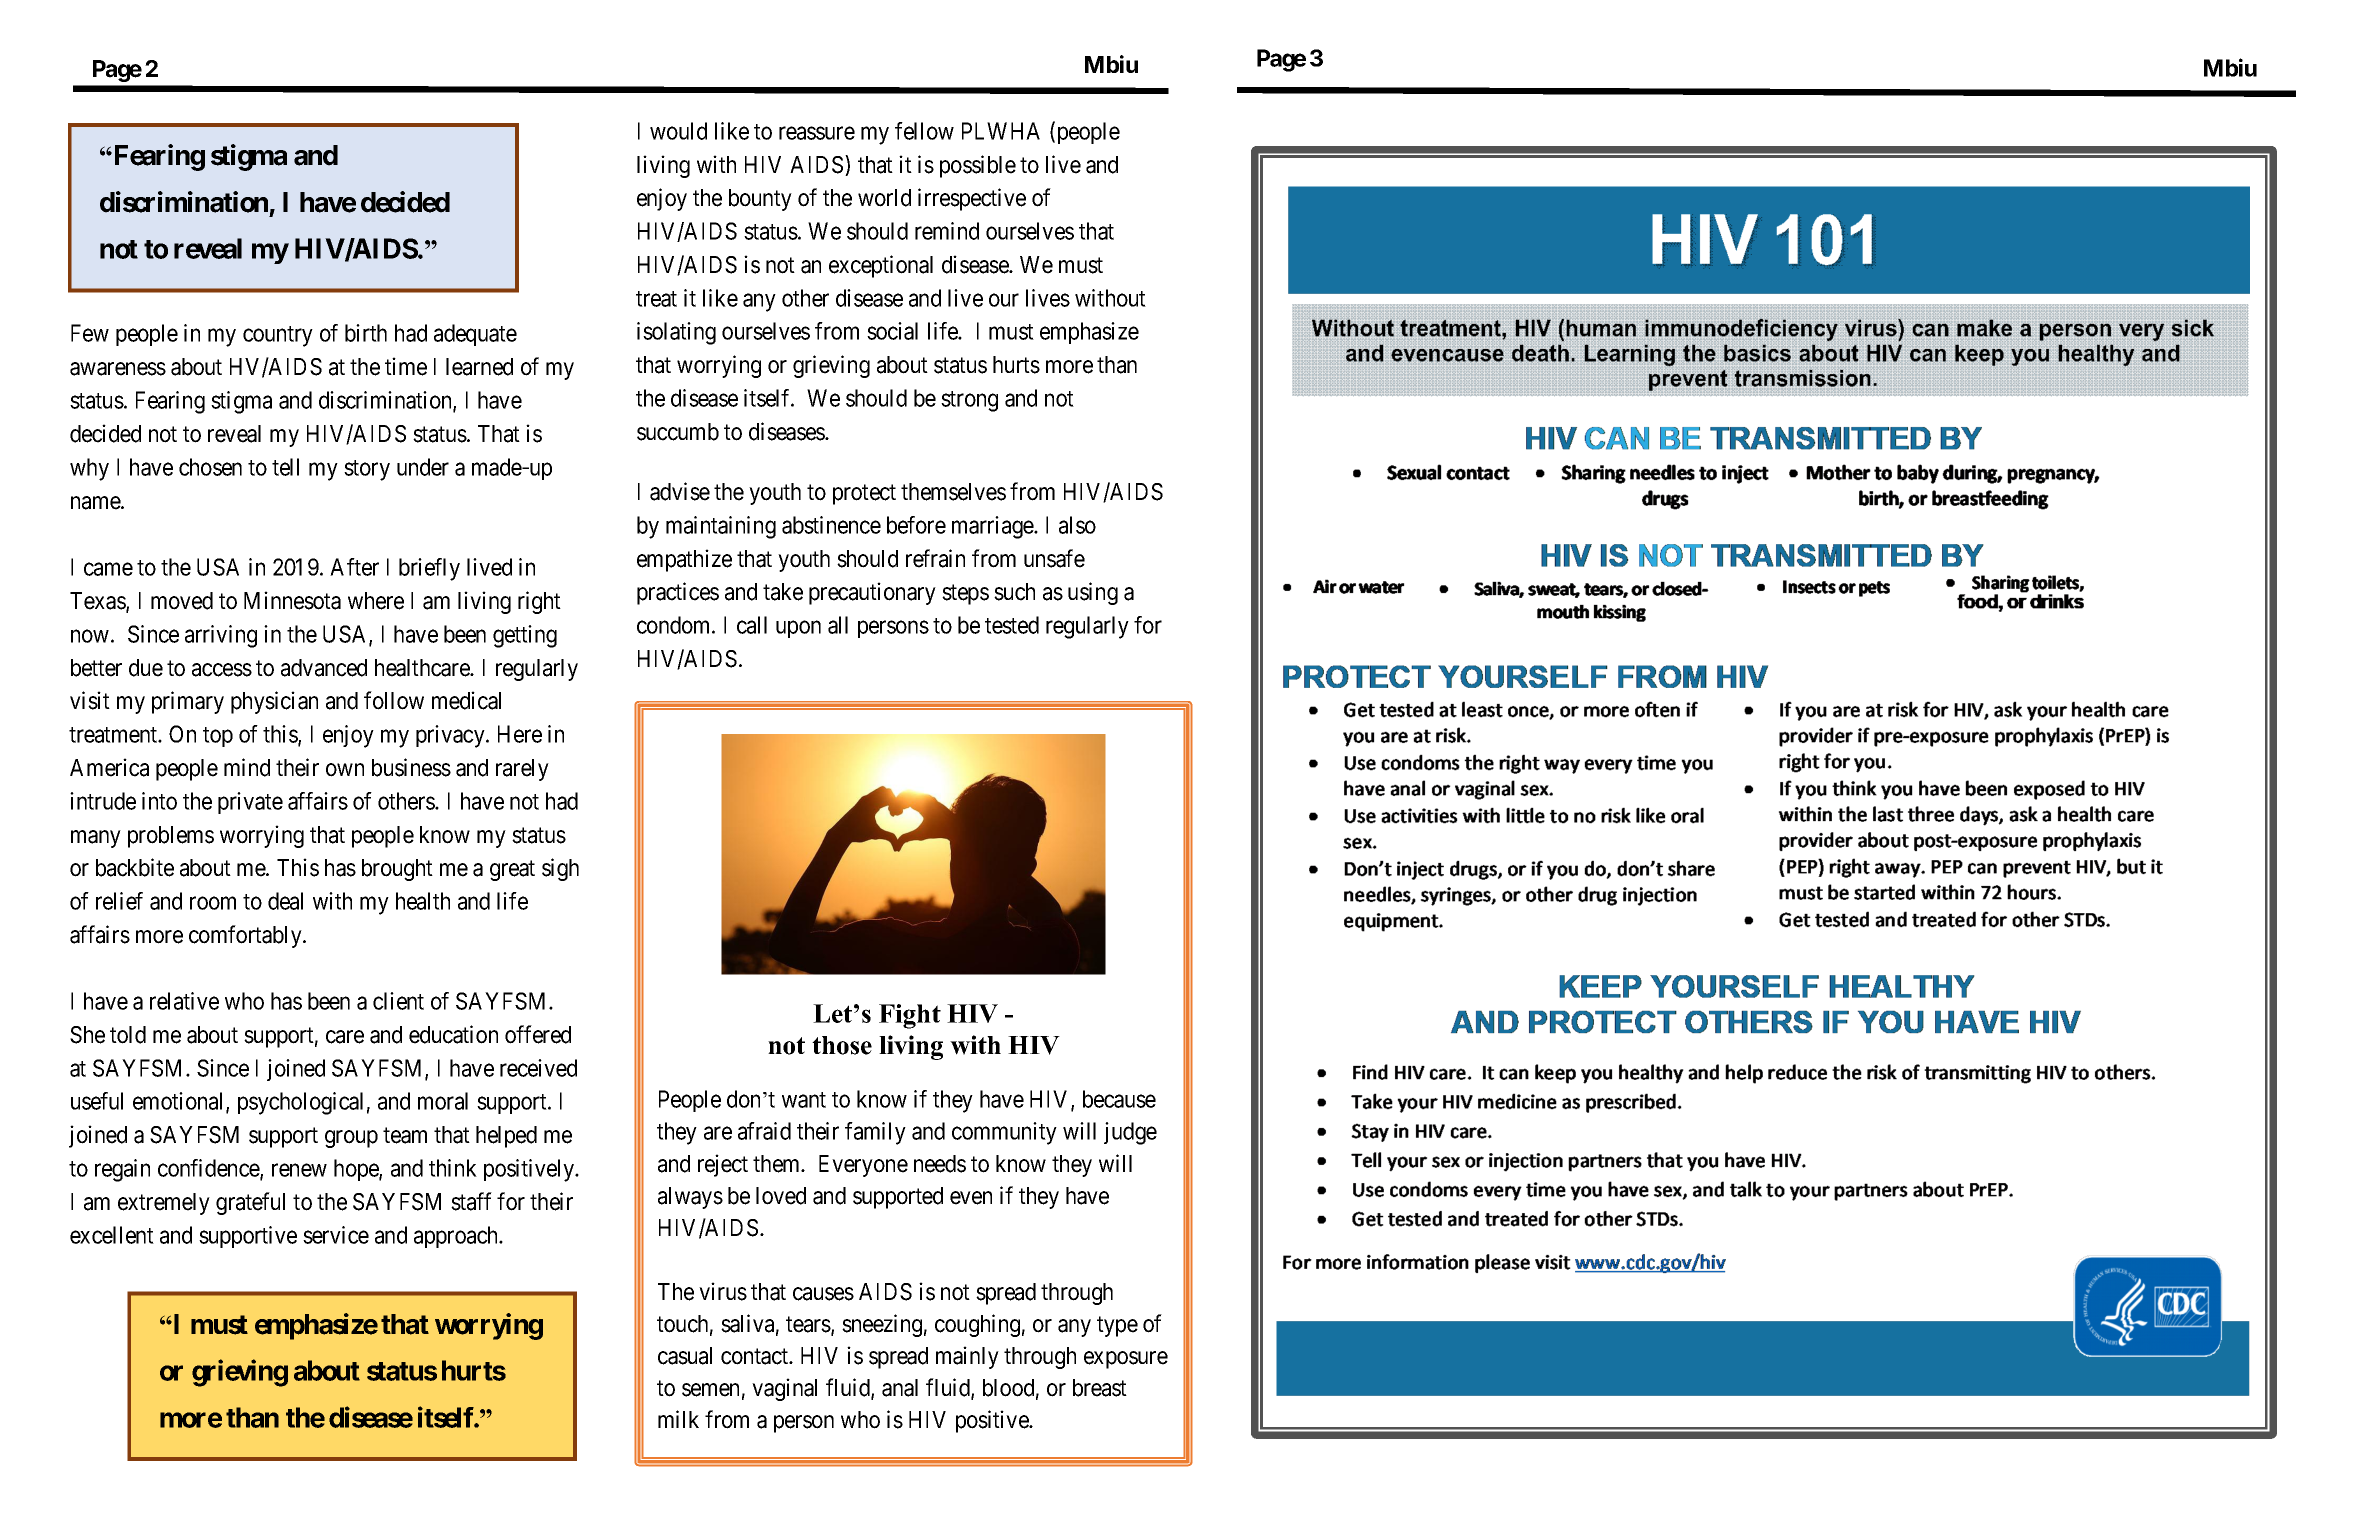 Image resolution: width=2370 pixels, height=1533 pixels. What do you see at coordinates (182, 601) in the document?
I see `moved` at bounding box center [182, 601].
